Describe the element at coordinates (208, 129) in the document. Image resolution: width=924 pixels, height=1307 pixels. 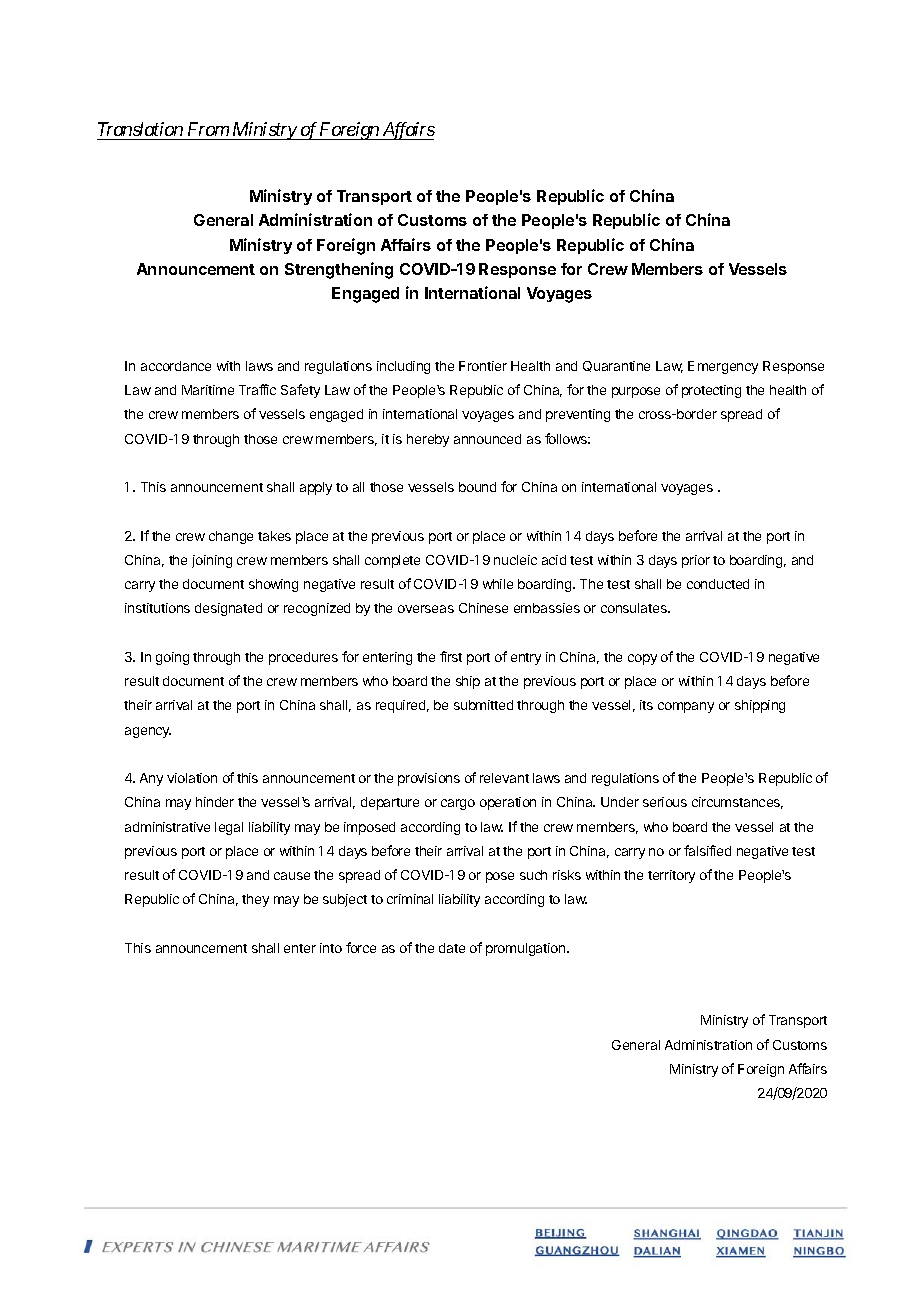
I see `From` at that location.
